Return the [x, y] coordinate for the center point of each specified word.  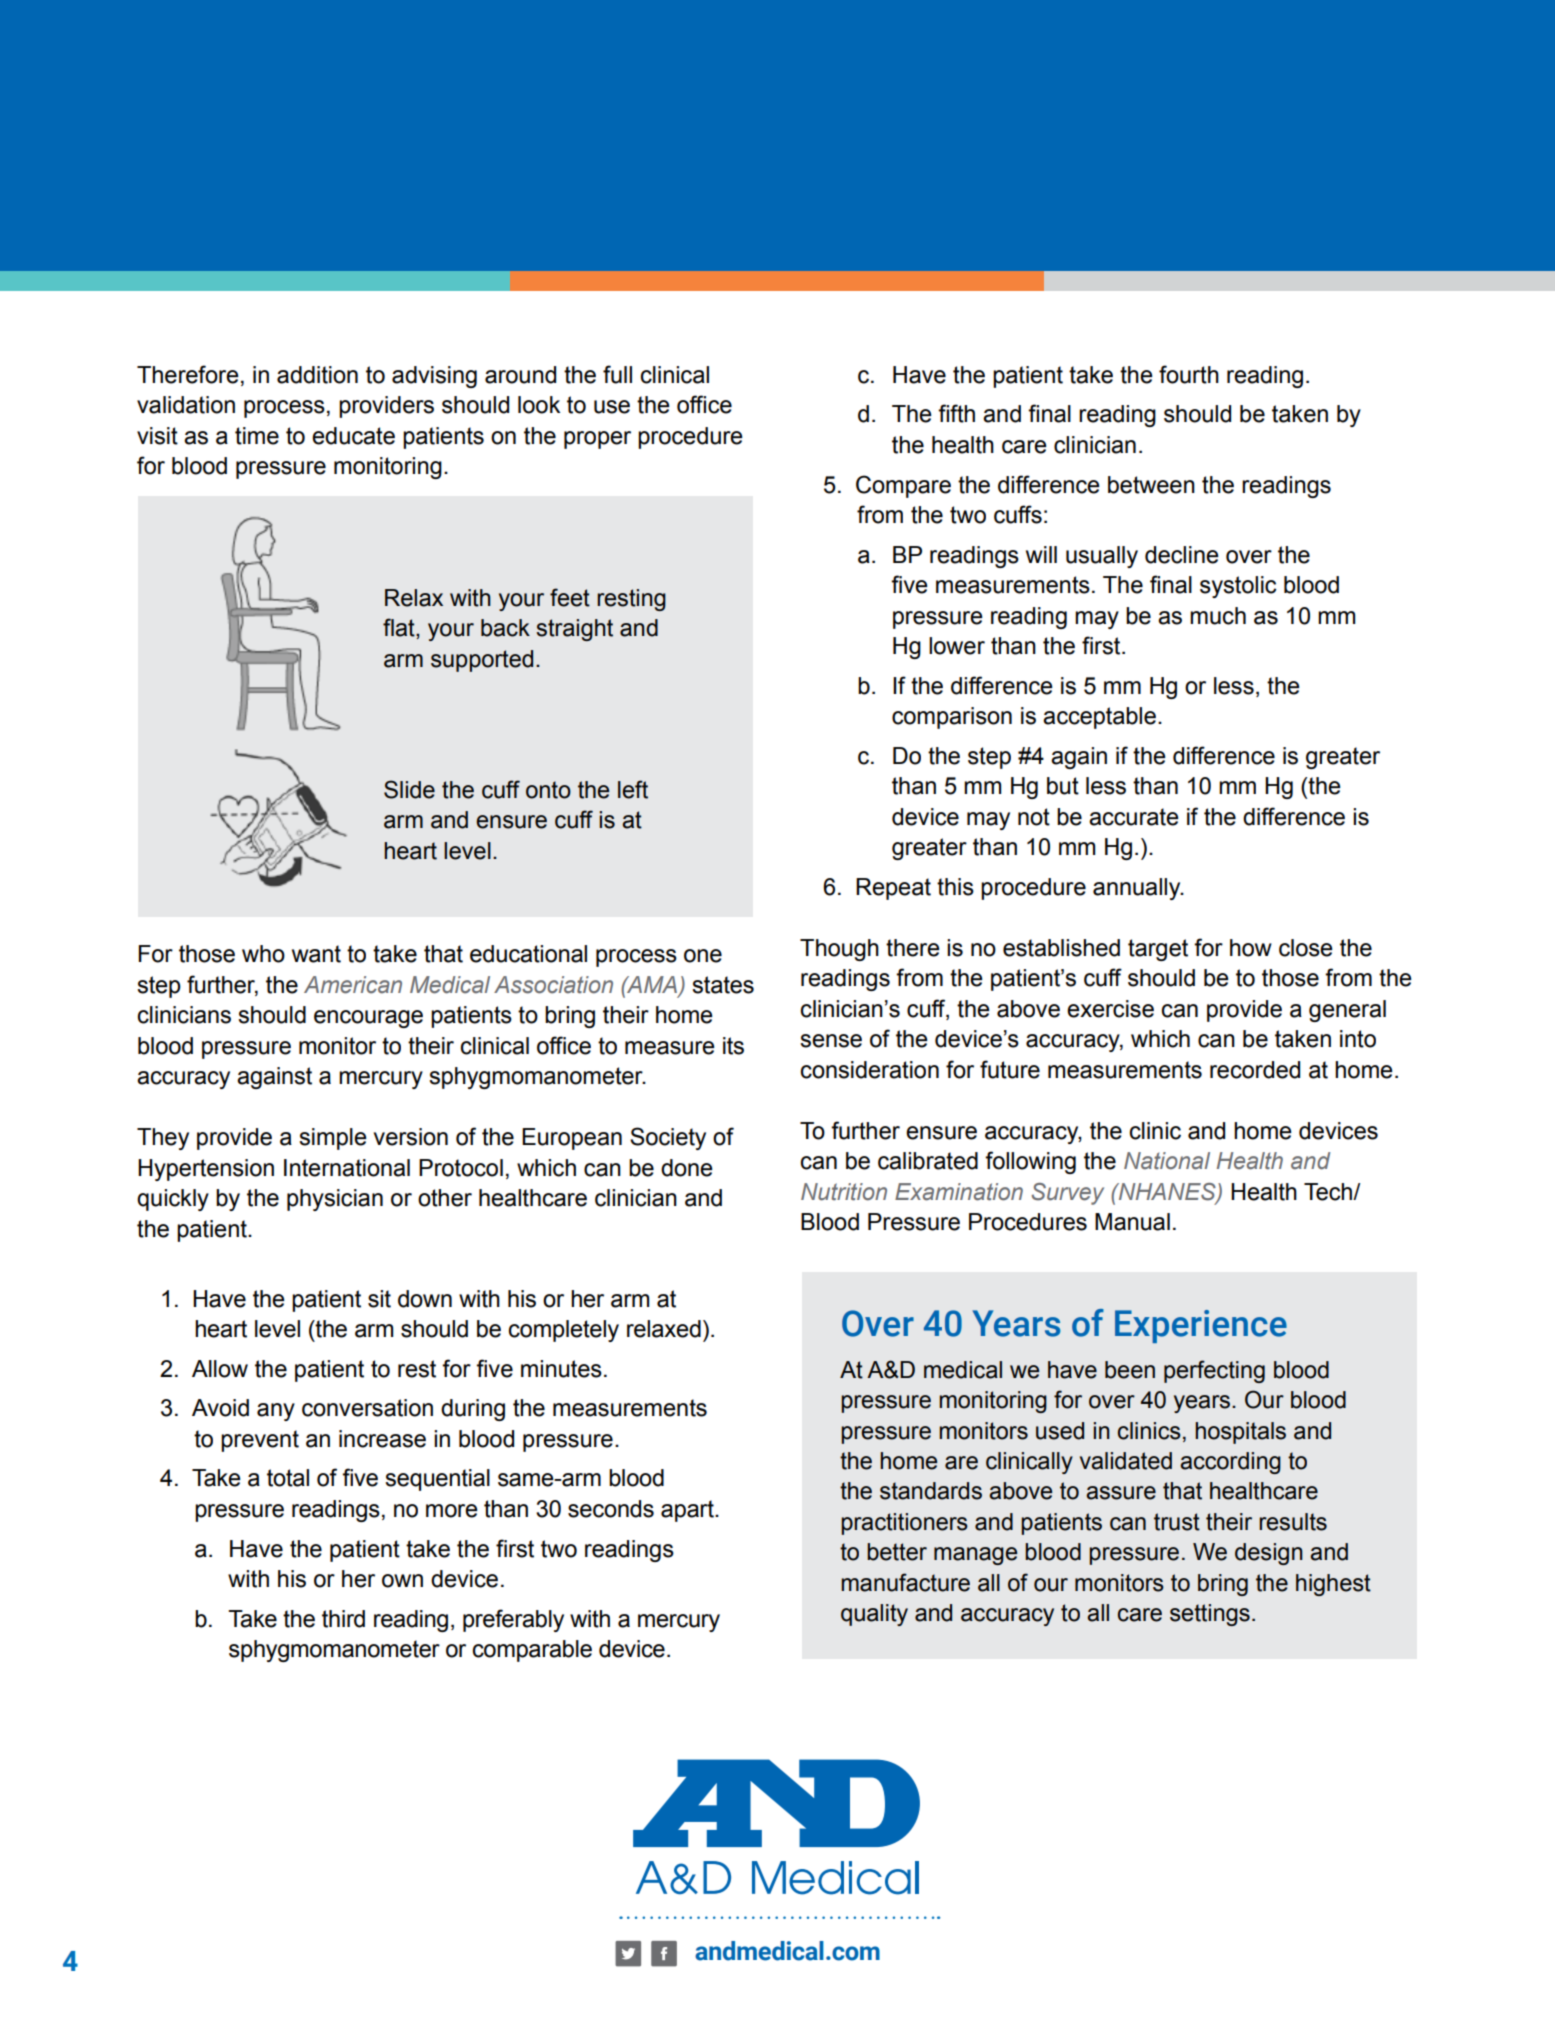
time [257, 436]
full [617, 374]
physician [335, 1200]
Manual [1132, 1222]
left [633, 789]
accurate [1134, 817]
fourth [1189, 374]
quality [874, 1615]
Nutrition [844, 1192]
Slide [409, 789]
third [343, 1619]
